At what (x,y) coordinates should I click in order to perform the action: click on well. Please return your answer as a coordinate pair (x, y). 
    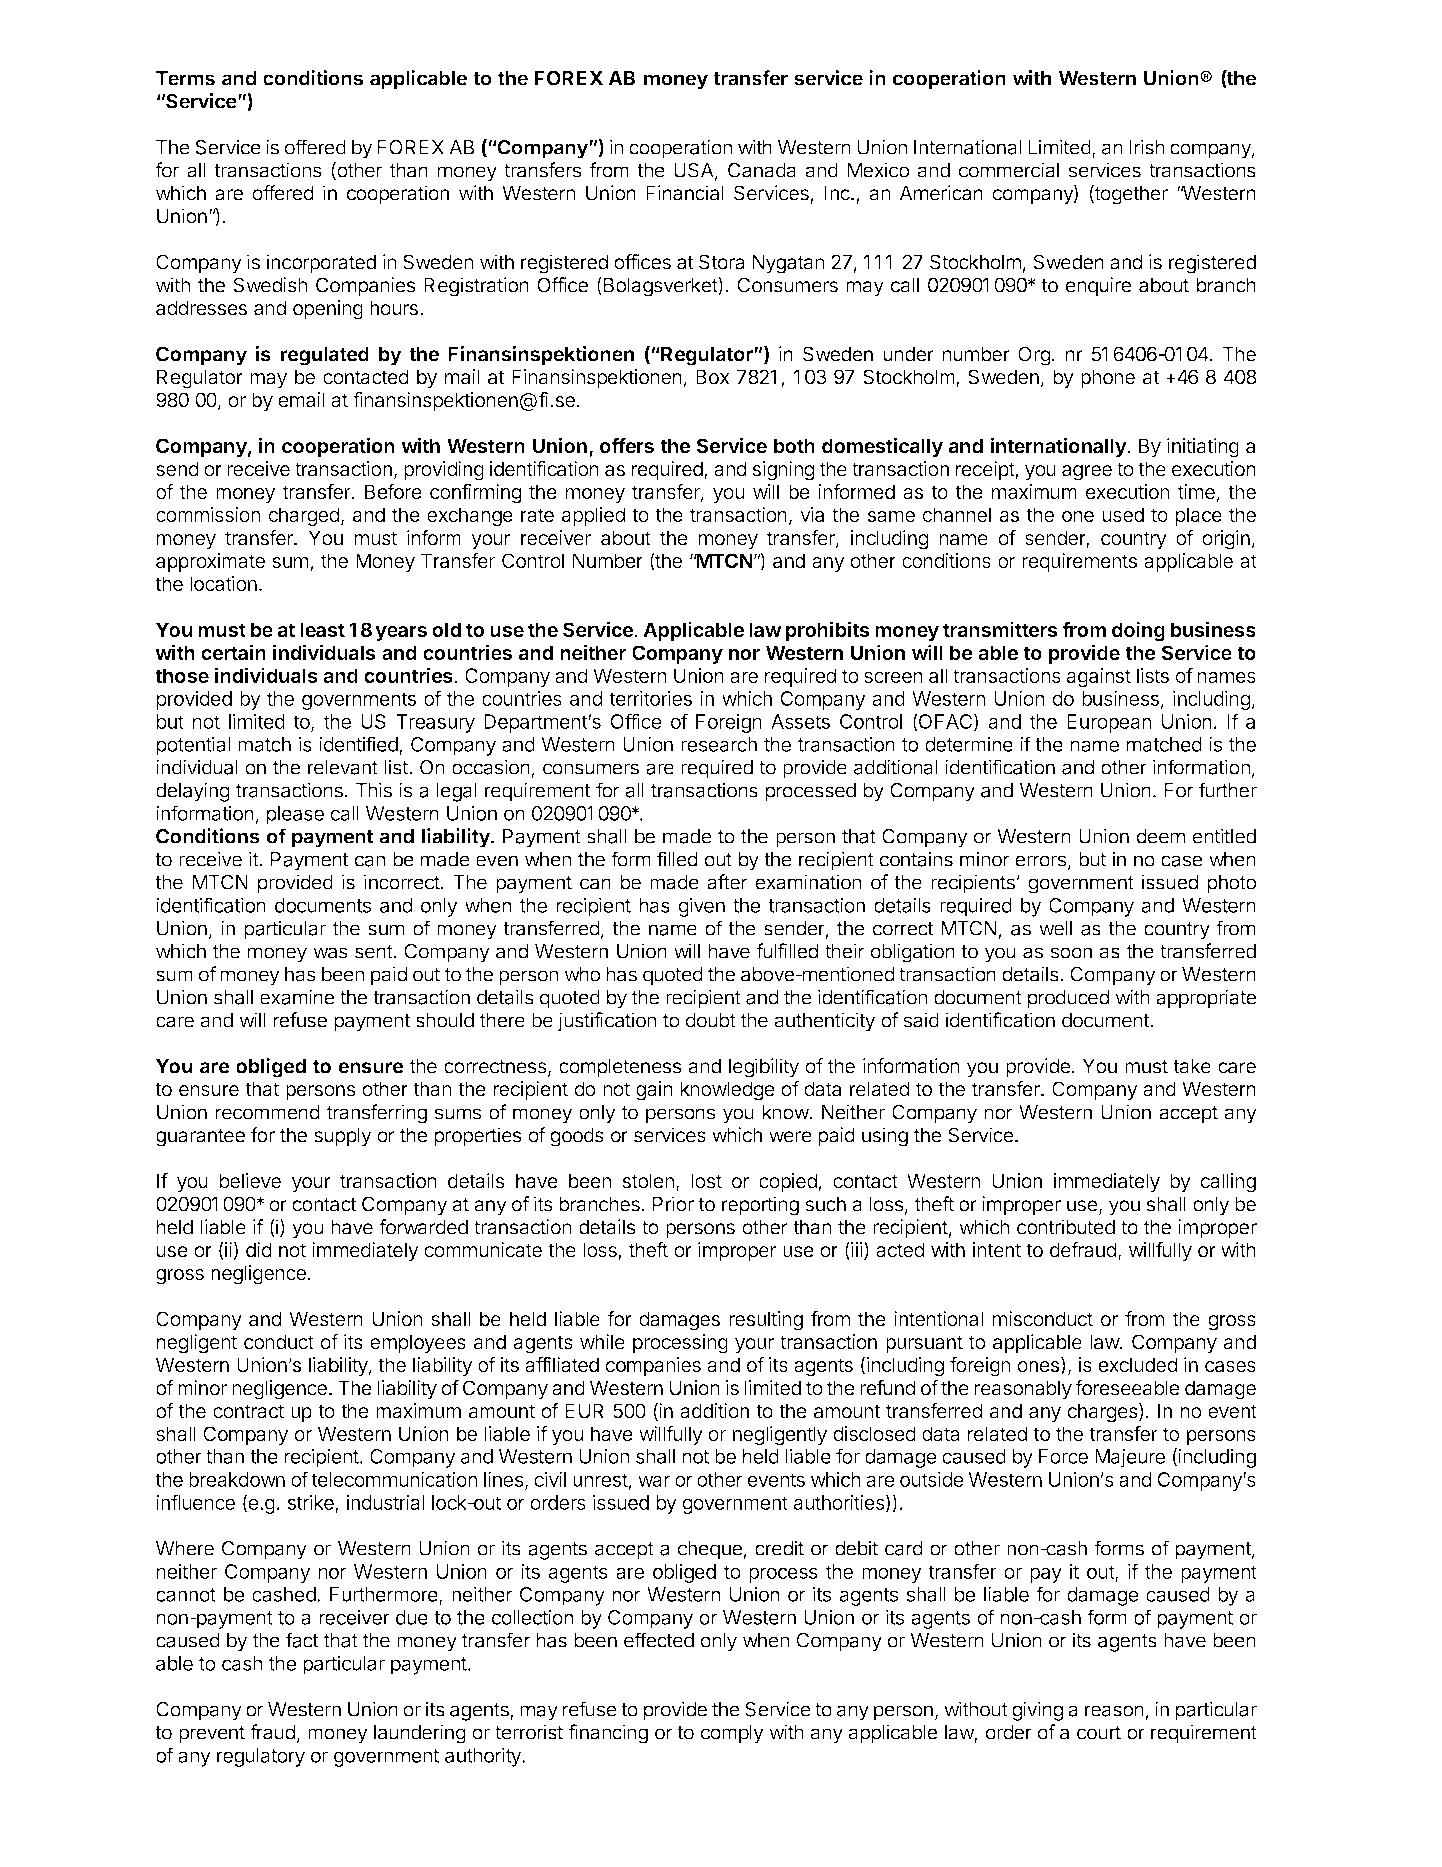
    Looking at the image, I should click on (1055, 928).
